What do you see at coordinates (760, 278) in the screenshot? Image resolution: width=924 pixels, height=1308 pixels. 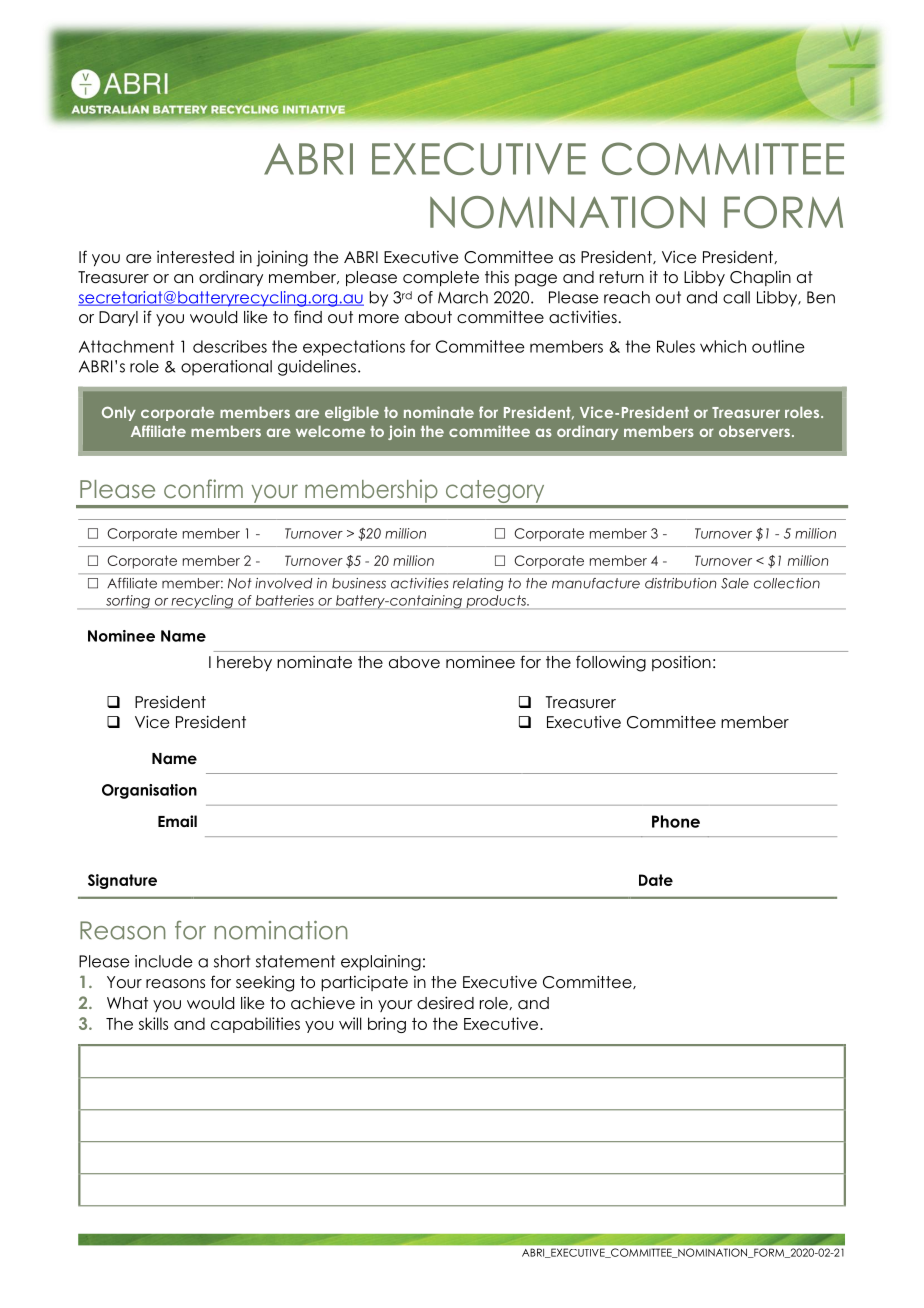 I see `Chaplin` at bounding box center [760, 278].
